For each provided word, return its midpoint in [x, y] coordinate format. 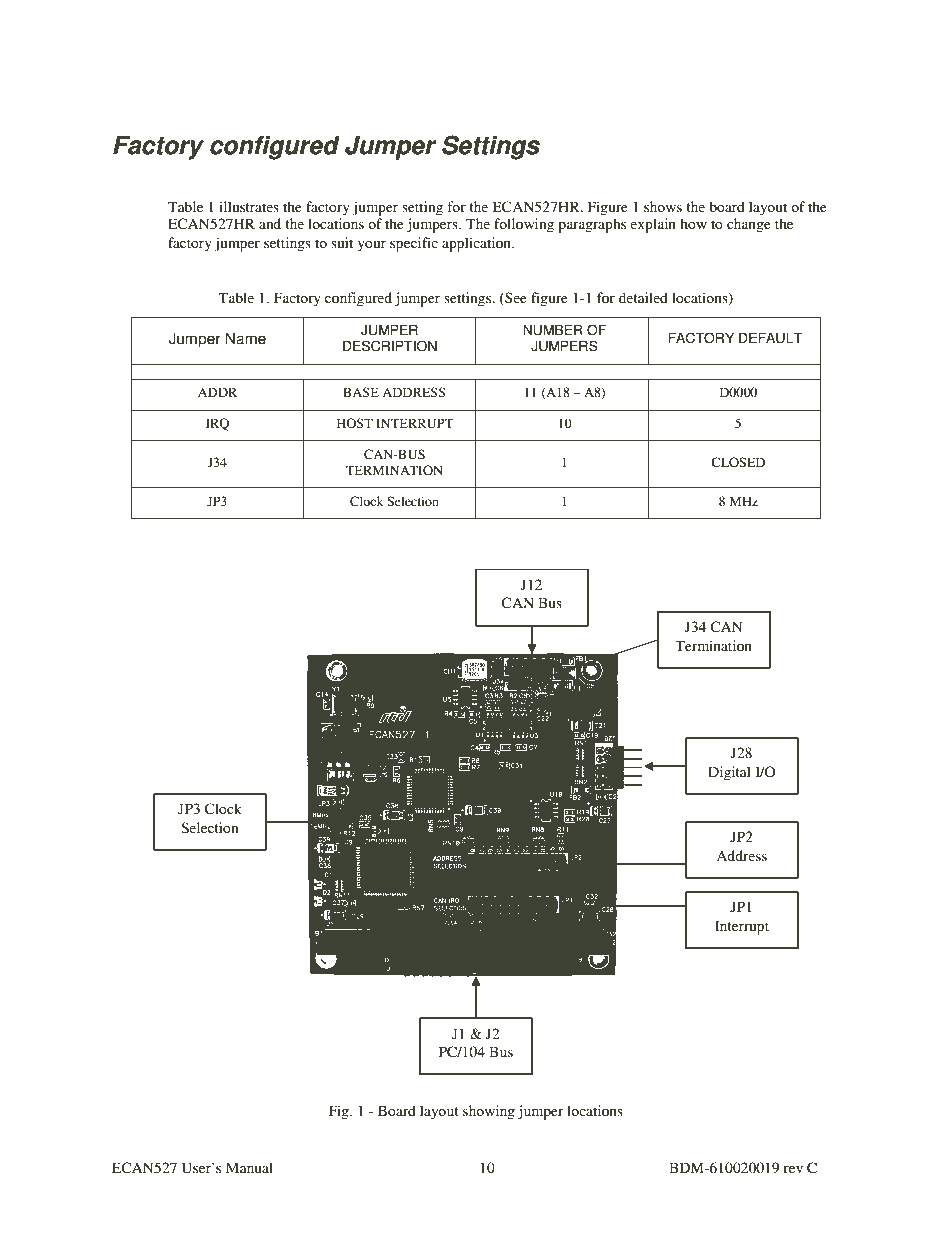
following [524, 225]
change [749, 225]
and [270, 223]
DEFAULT [770, 338]
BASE [361, 392]
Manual [249, 1167]
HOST [355, 423]
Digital [729, 773]
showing [489, 1112]
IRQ [217, 424]
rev [793, 1169]
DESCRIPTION [390, 346]
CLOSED [738, 462]
